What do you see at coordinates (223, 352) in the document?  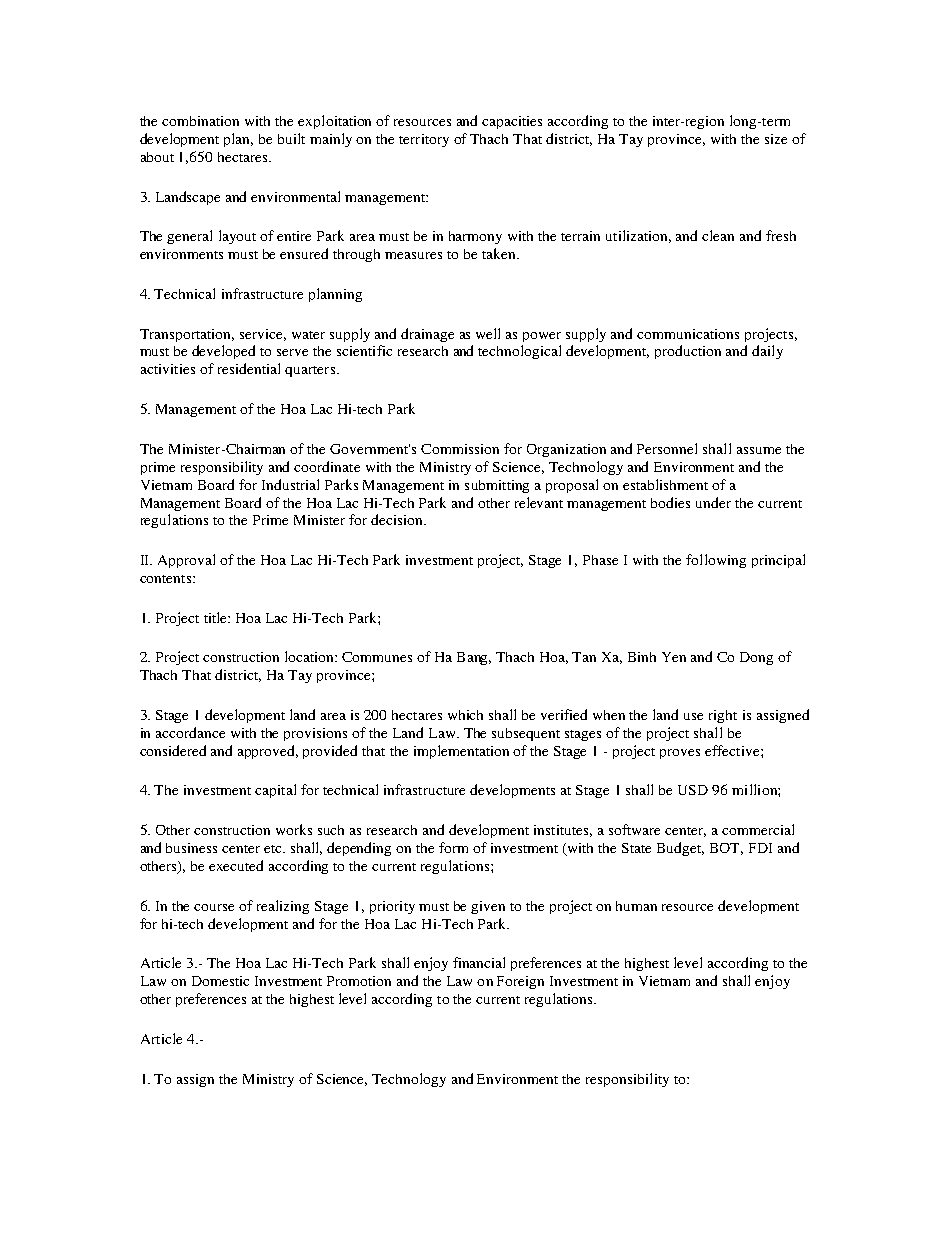 I see `developed` at bounding box center [223, 352].
